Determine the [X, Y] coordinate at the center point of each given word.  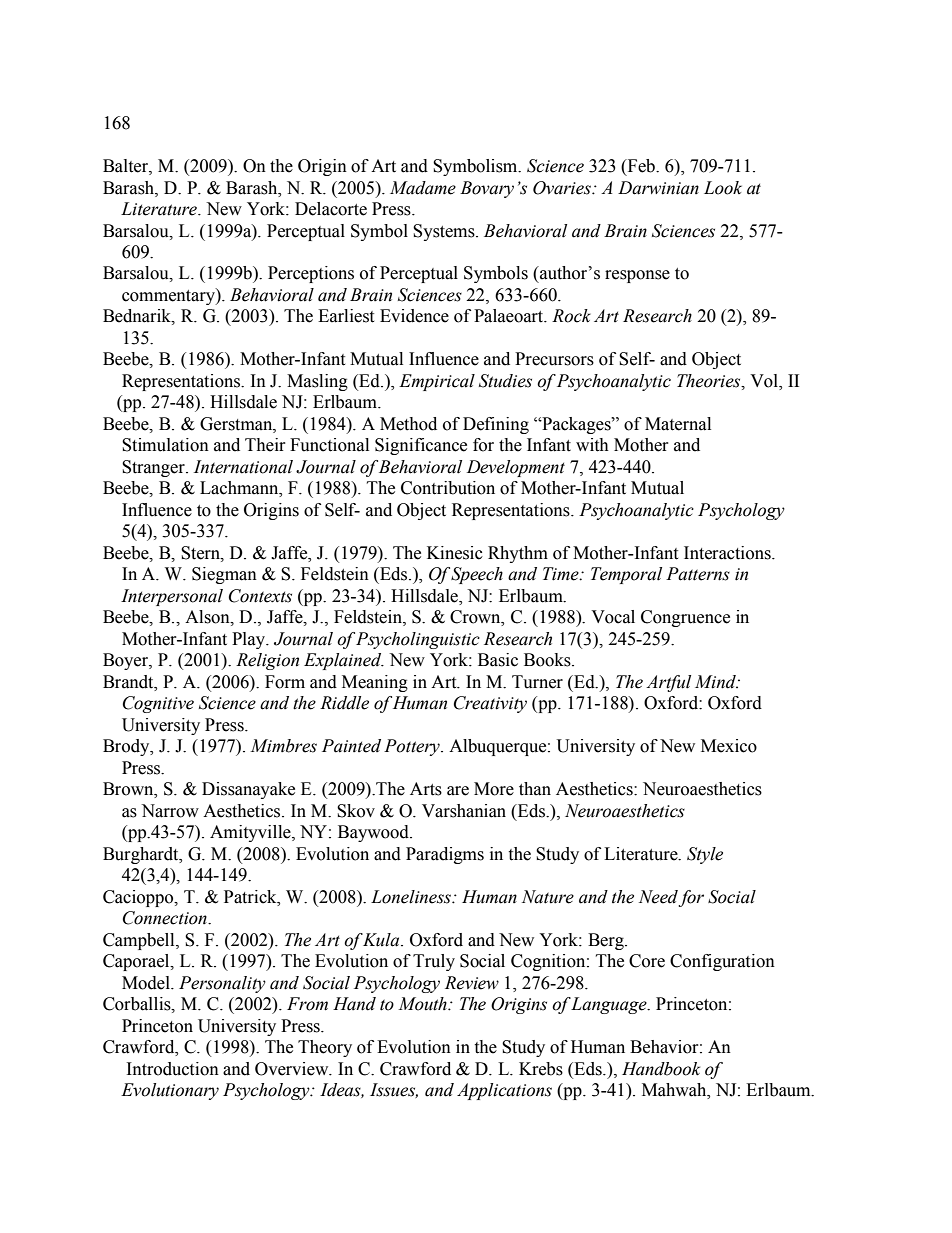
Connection [166, 918]
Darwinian [658, 188]
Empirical [437, 382]
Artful [668, 683]
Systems [445, 232]
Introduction [173, 1069]
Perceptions [311, 274]
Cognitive [158, 704]
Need [658, 897]
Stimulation [165, 445]
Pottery [413, 747]
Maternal [678, 424]
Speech [476, 575]
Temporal [626, 575]
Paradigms [445, 855]
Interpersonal [172, 597]
